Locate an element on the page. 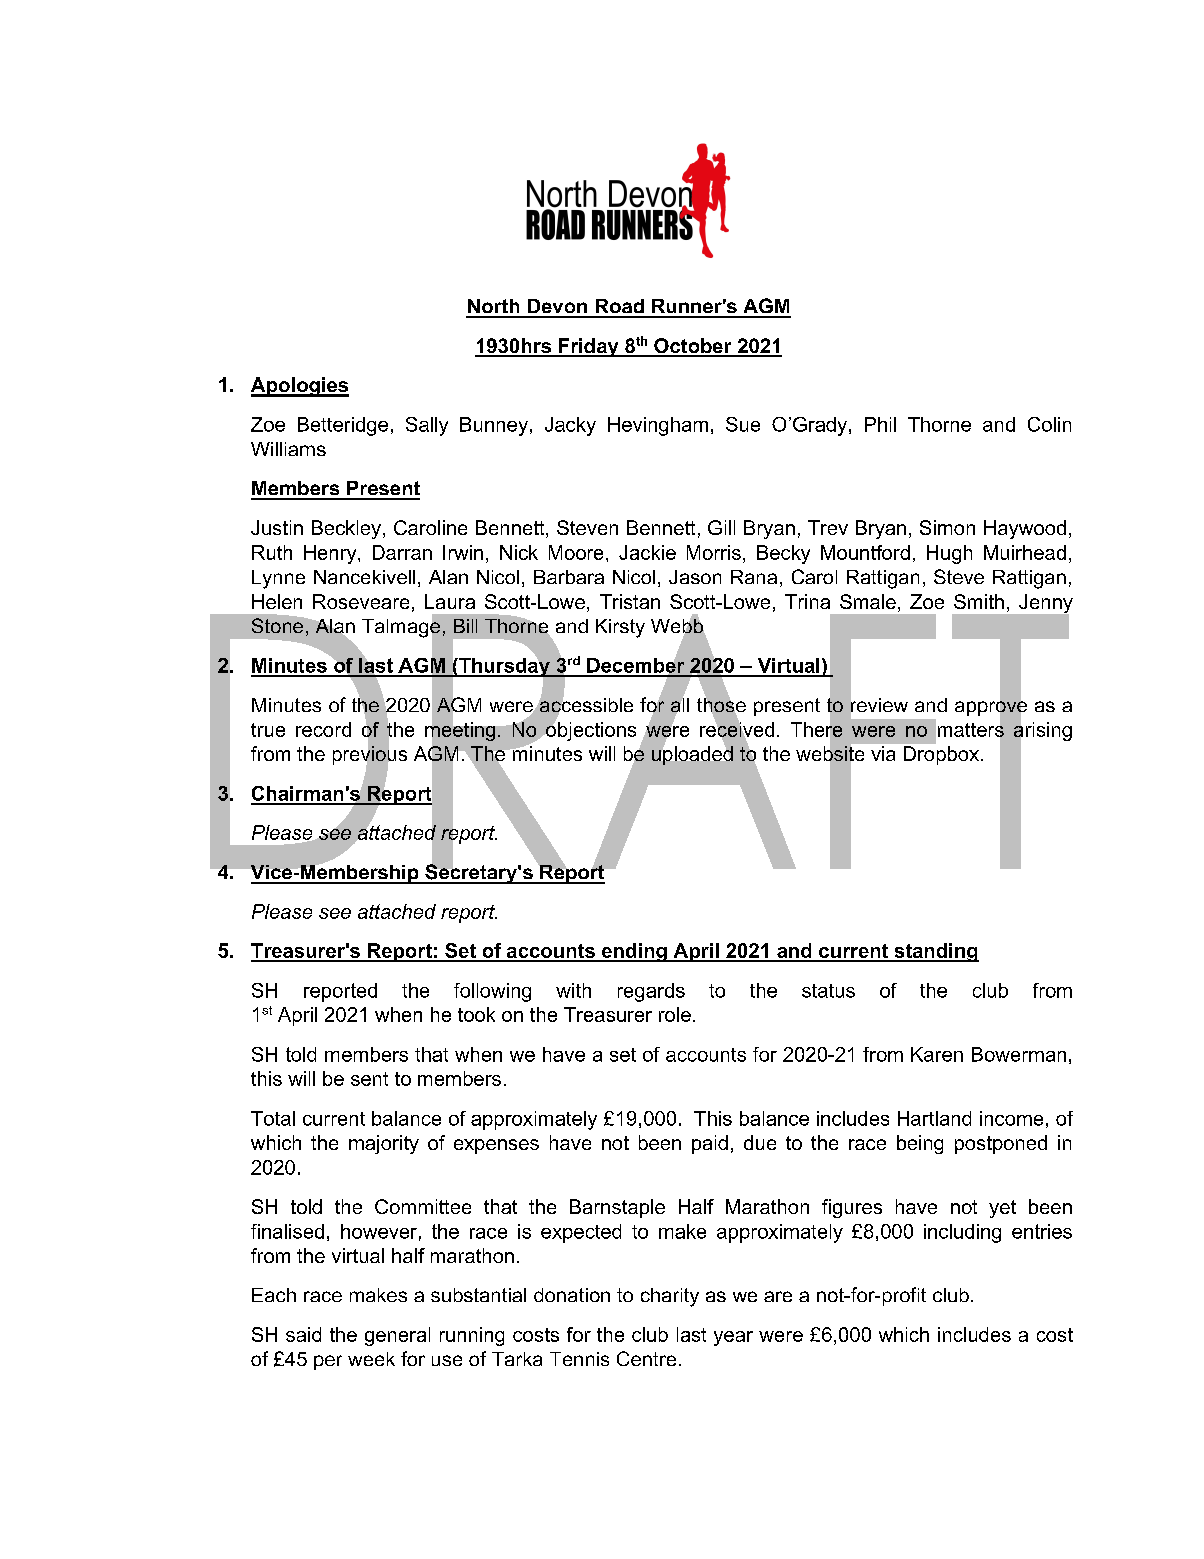 Image resolution: width=1204 pixels, height=1559 pixels. role is located at coordinates (675, 1014).
